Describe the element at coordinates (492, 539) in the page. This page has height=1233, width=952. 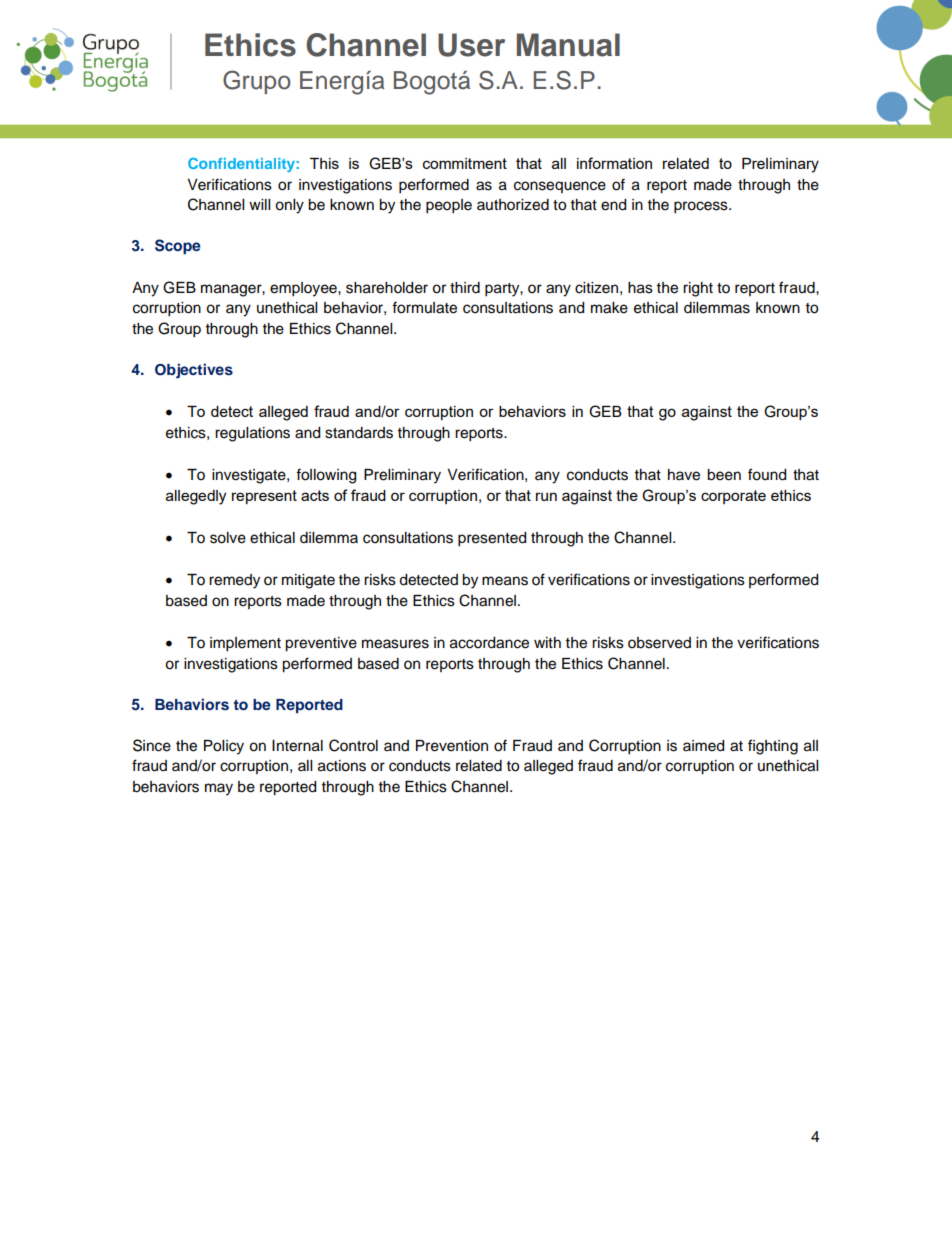
I see `presented` at that location.
